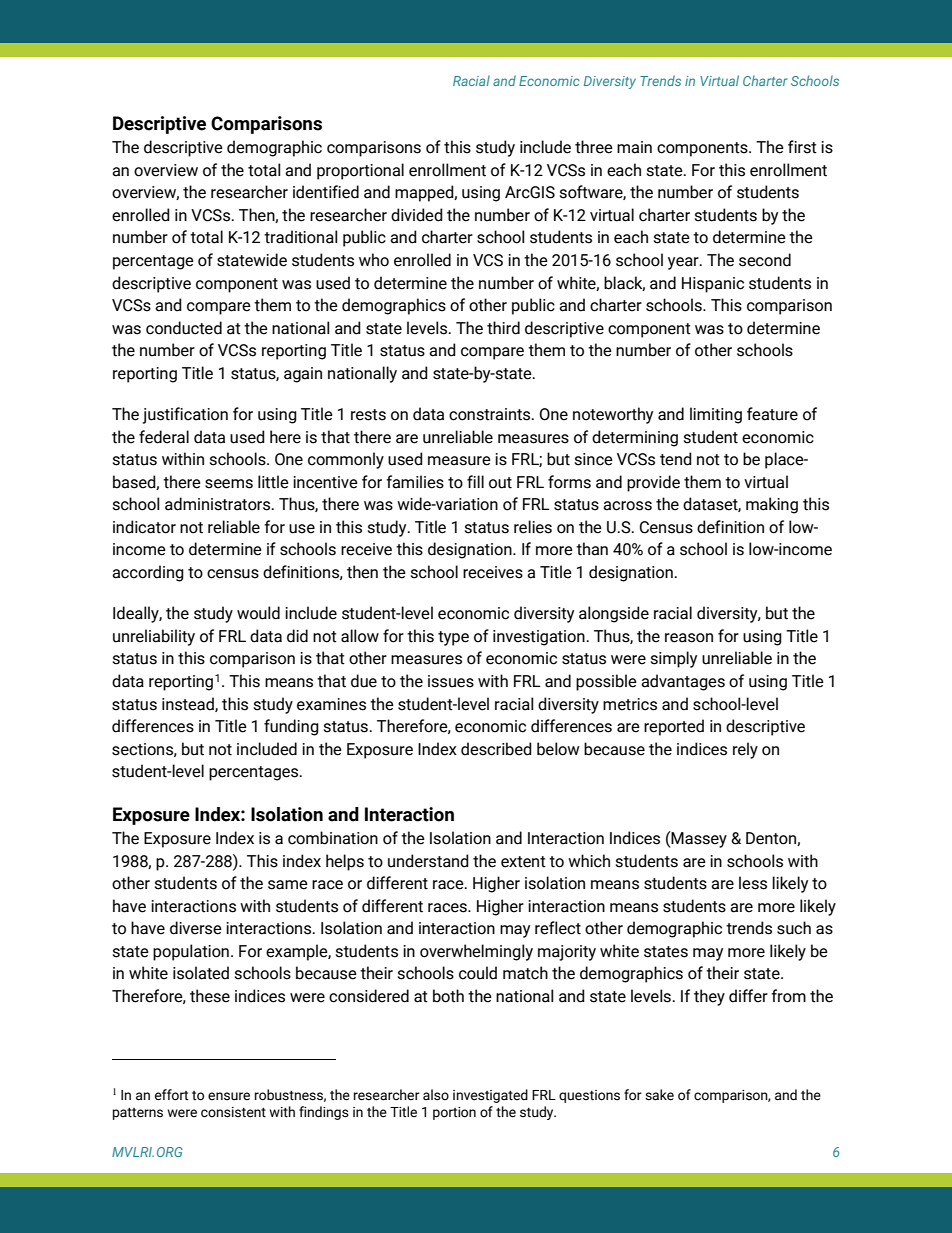  Describe the element at coordinates (490, 1096) in the document. I see `investigated` at that location.
